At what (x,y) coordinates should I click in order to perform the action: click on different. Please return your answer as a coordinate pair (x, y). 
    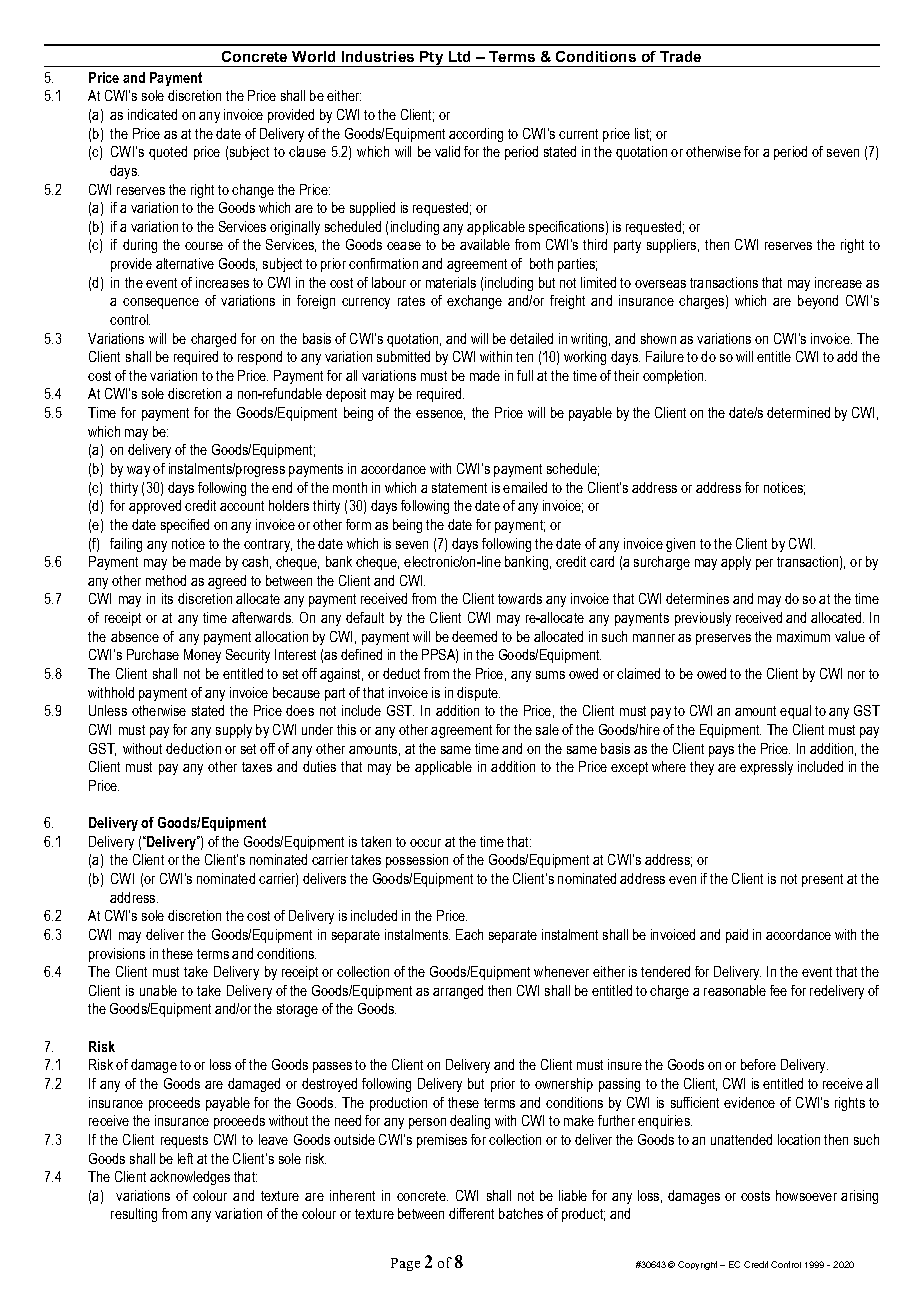
    Looking at the image, I should click on (471, 1213).
